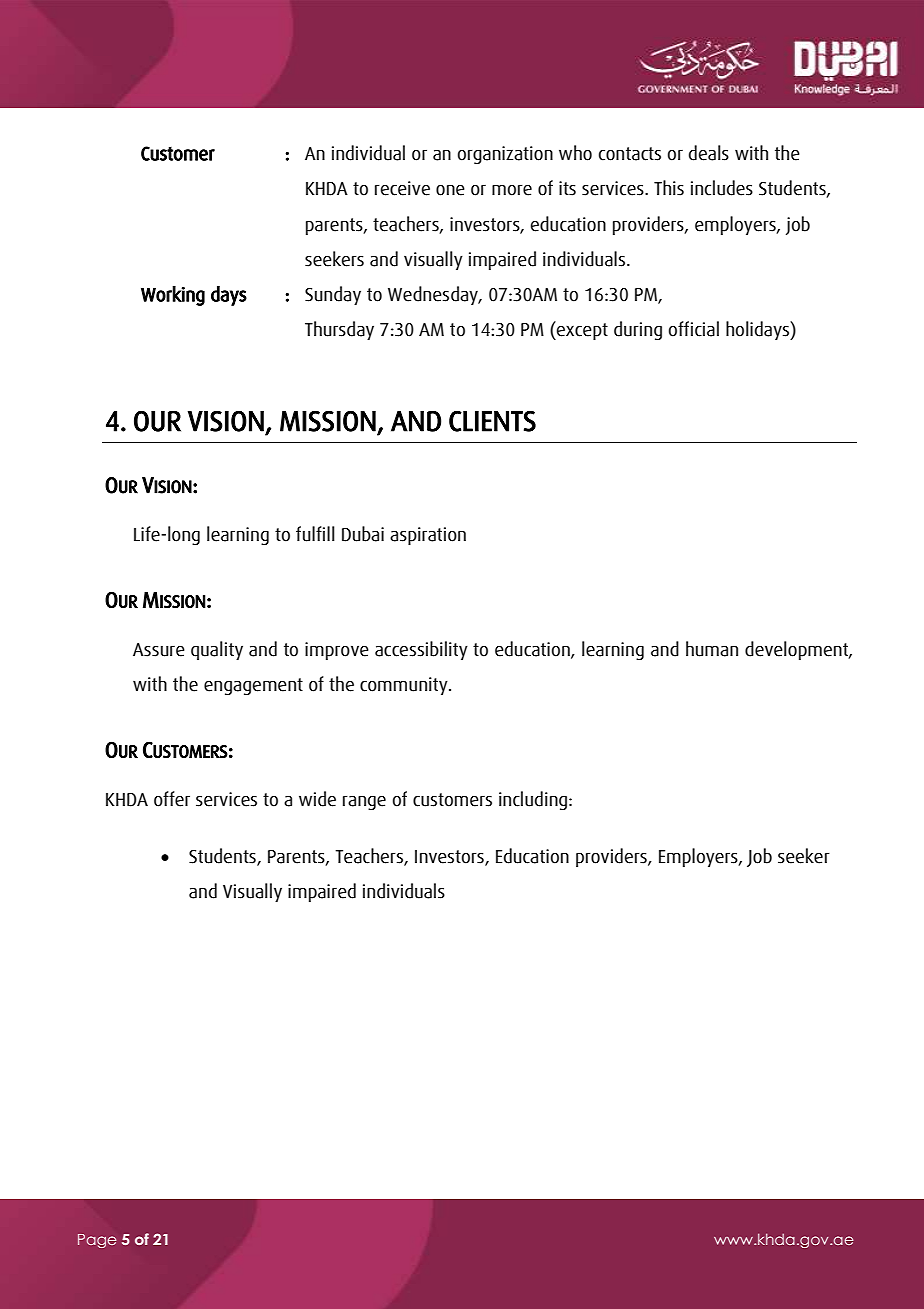 This screenshot has height=1309, width=924. I want to click on Page, so click(97, 1241).
